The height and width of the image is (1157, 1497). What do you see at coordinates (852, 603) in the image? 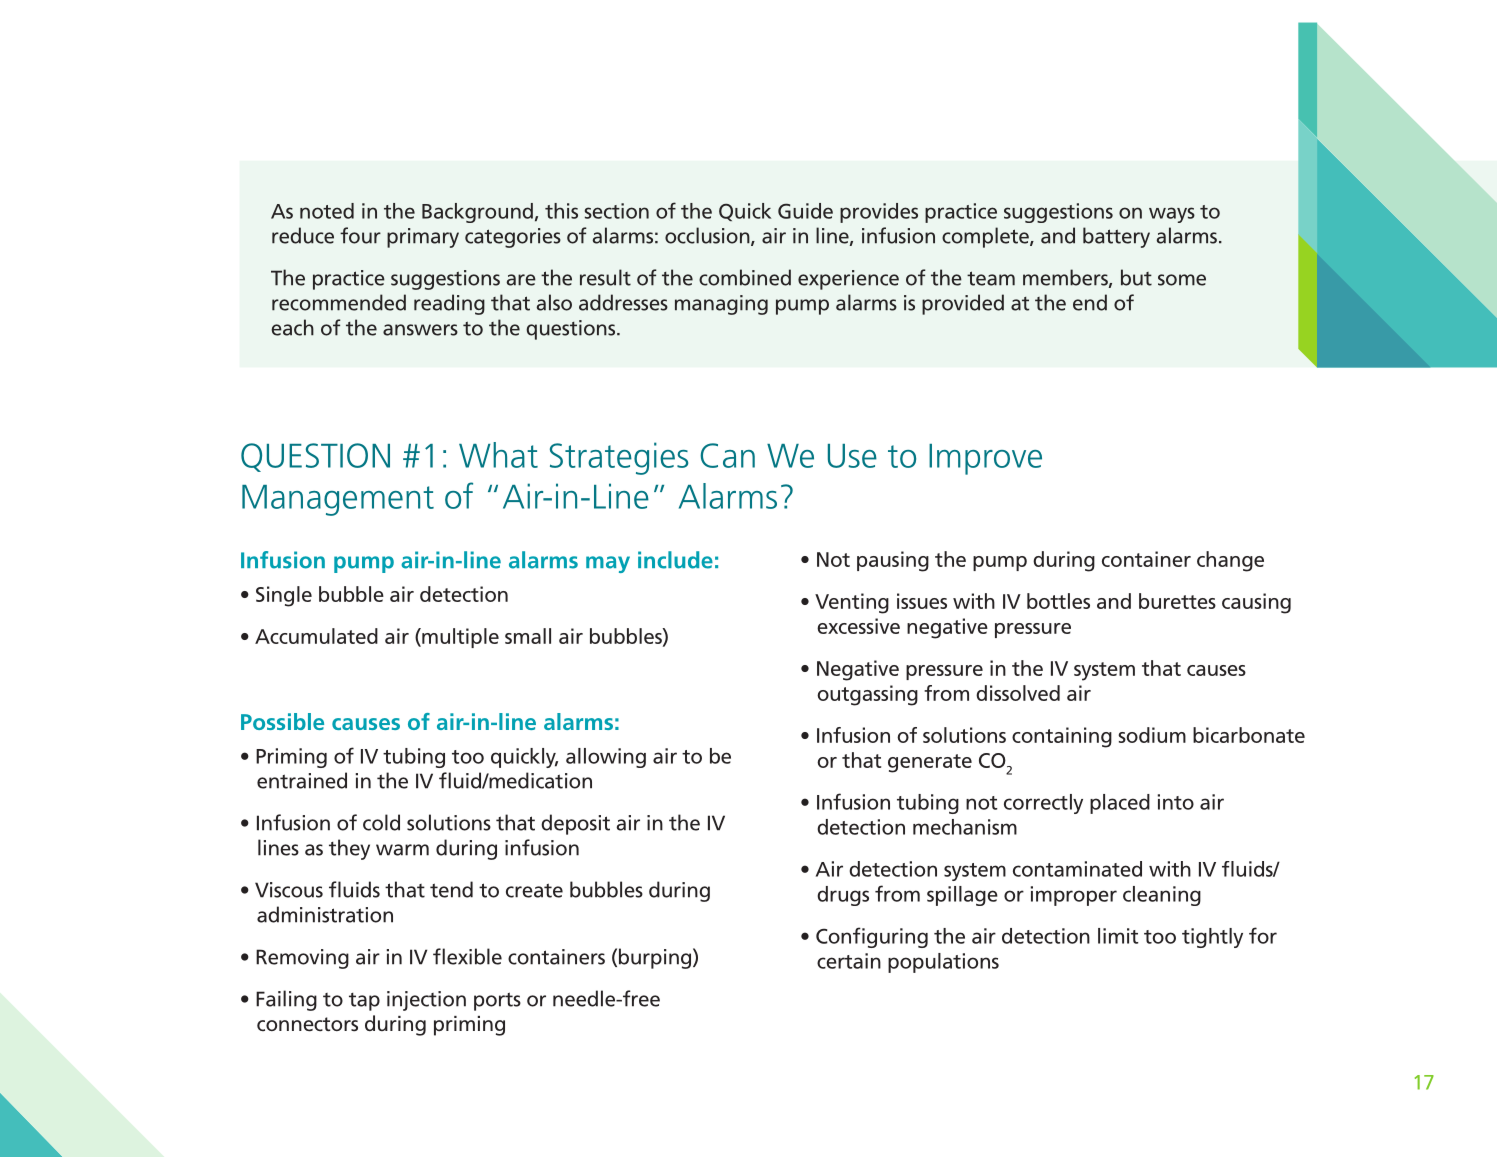
I see `Venting` at bounding box center [852, 603].
